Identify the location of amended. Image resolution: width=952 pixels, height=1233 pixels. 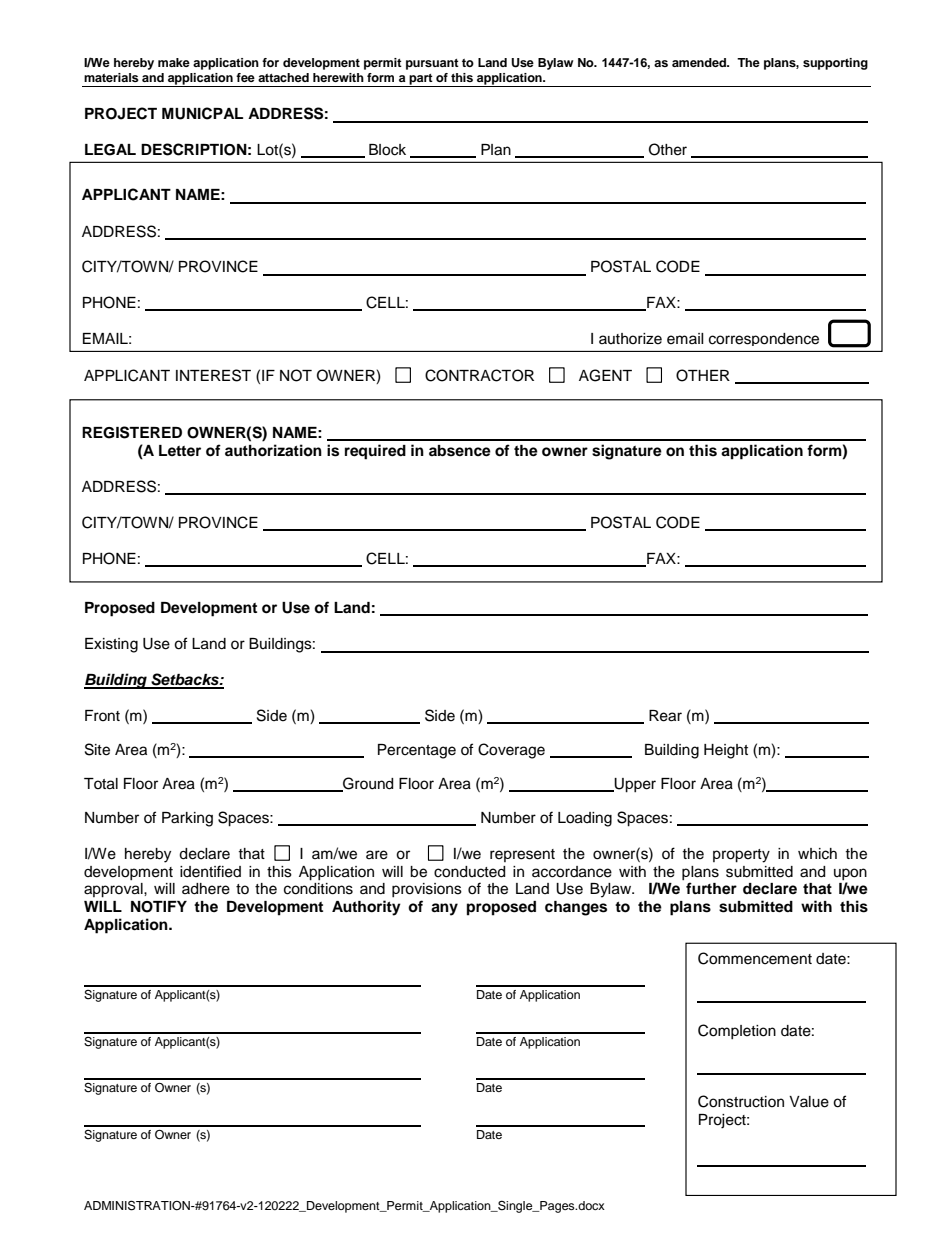
(700, 62).
